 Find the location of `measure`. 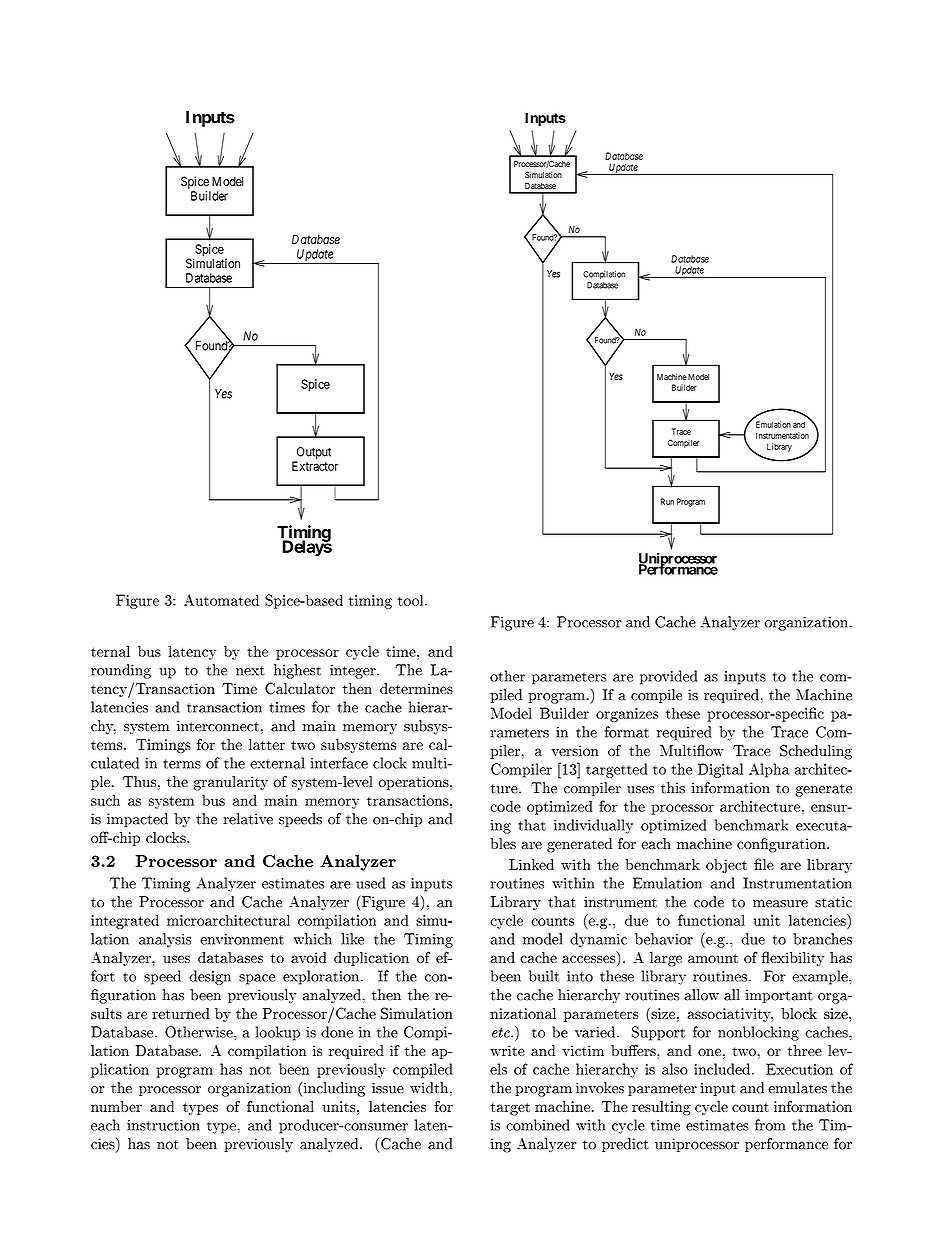

measure is located at coordinates (780, 904).
